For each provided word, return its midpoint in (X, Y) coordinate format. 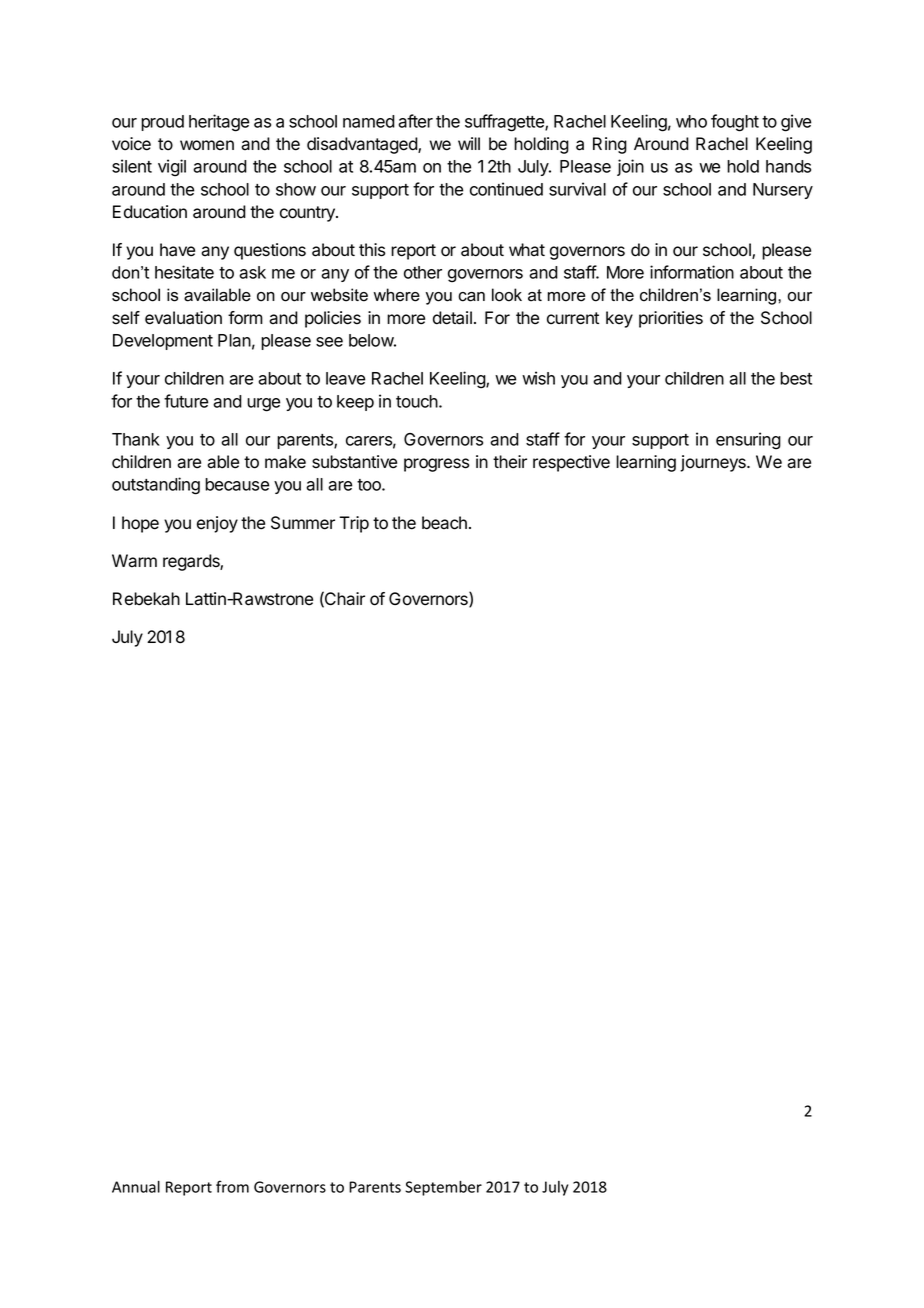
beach (444, 523)
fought (735, 123)
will (469, 143)
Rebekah (146, 599)
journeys (714, 463)
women (207, 145)
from (232, 1186)
